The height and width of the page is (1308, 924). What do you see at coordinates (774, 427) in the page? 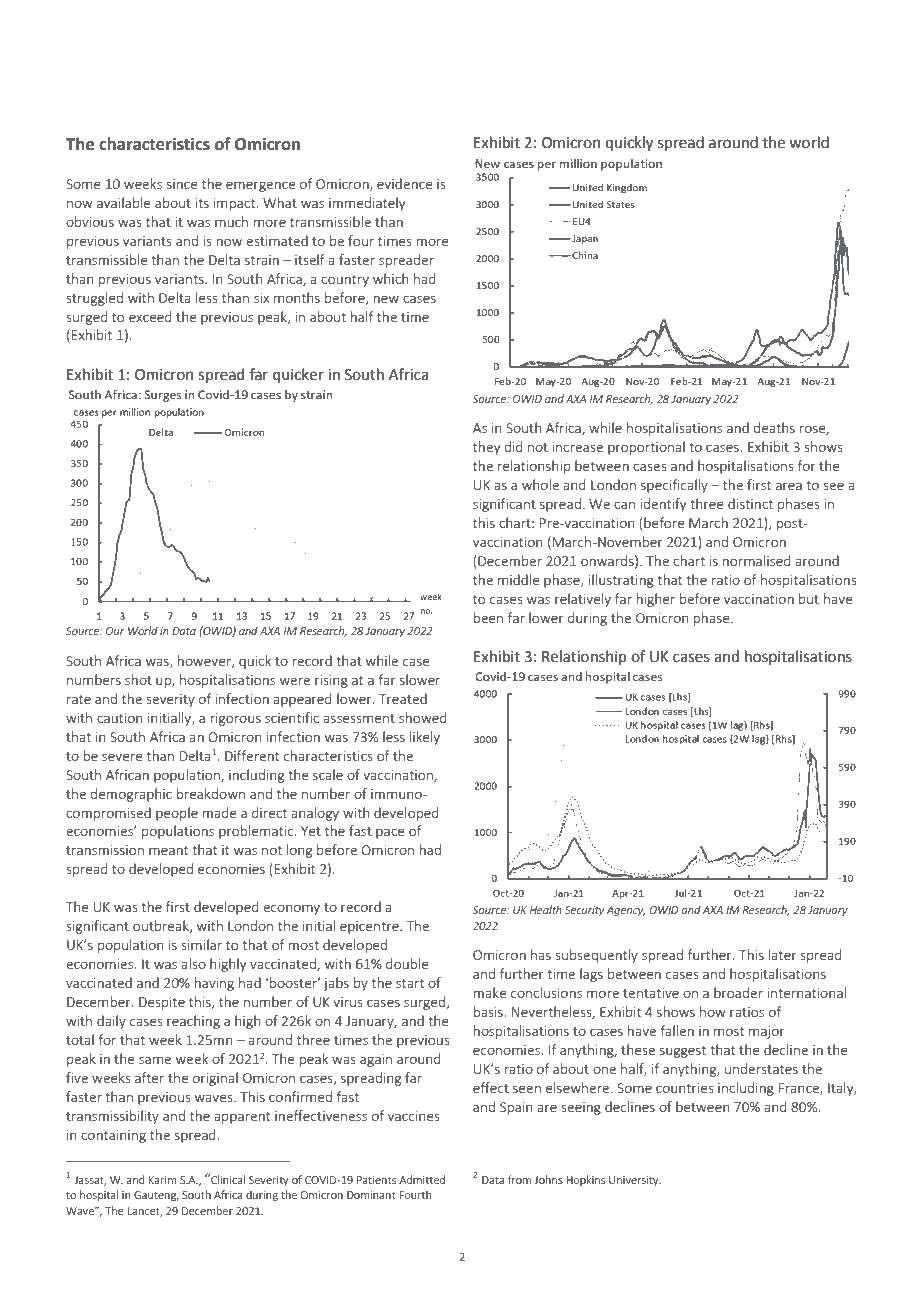
I see `deaths` at bounding box center [774, 427].
